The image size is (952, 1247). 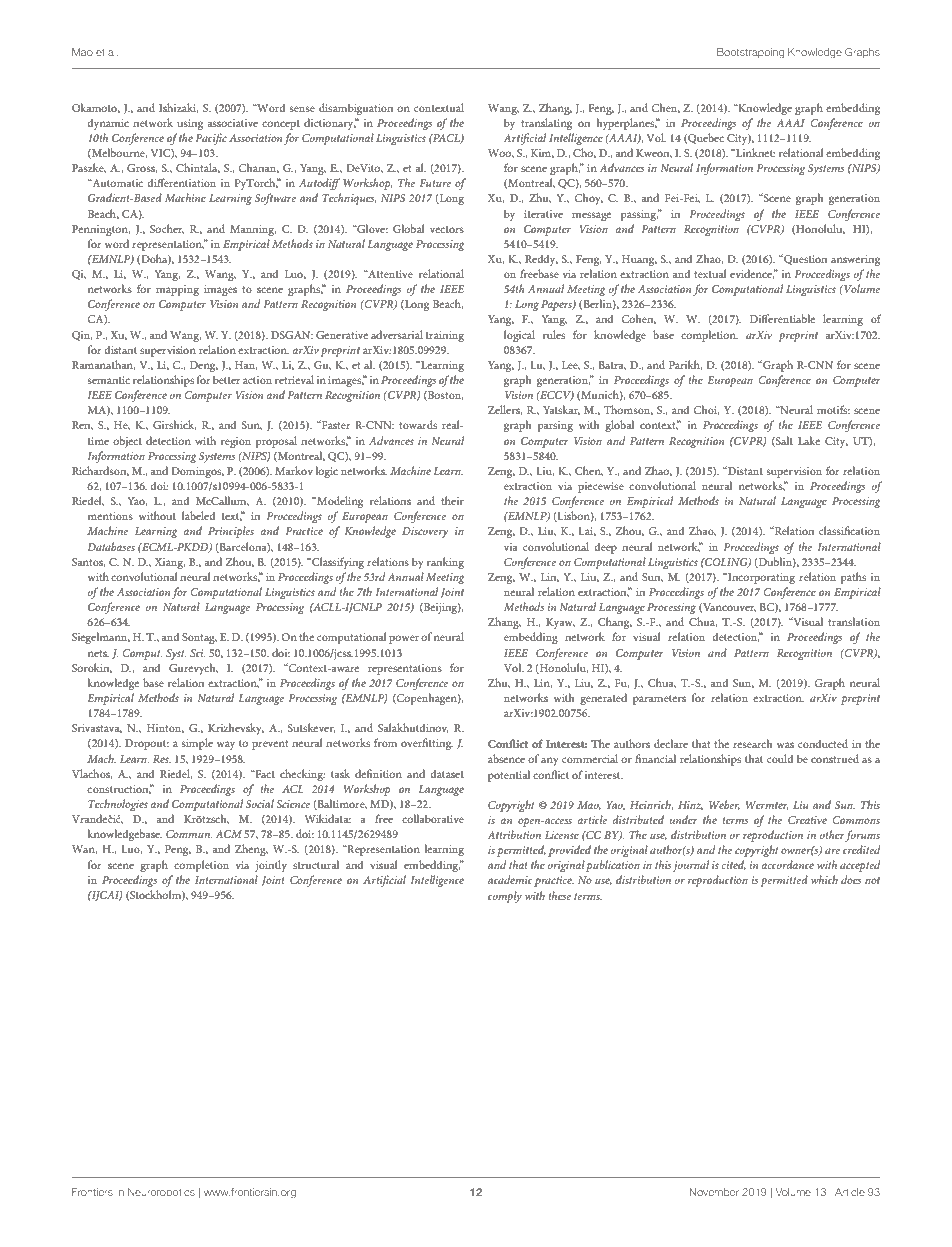 What do you see at coordinates (787, 864) in the document?
I see `accordance` at bounding box center [787, 864].
